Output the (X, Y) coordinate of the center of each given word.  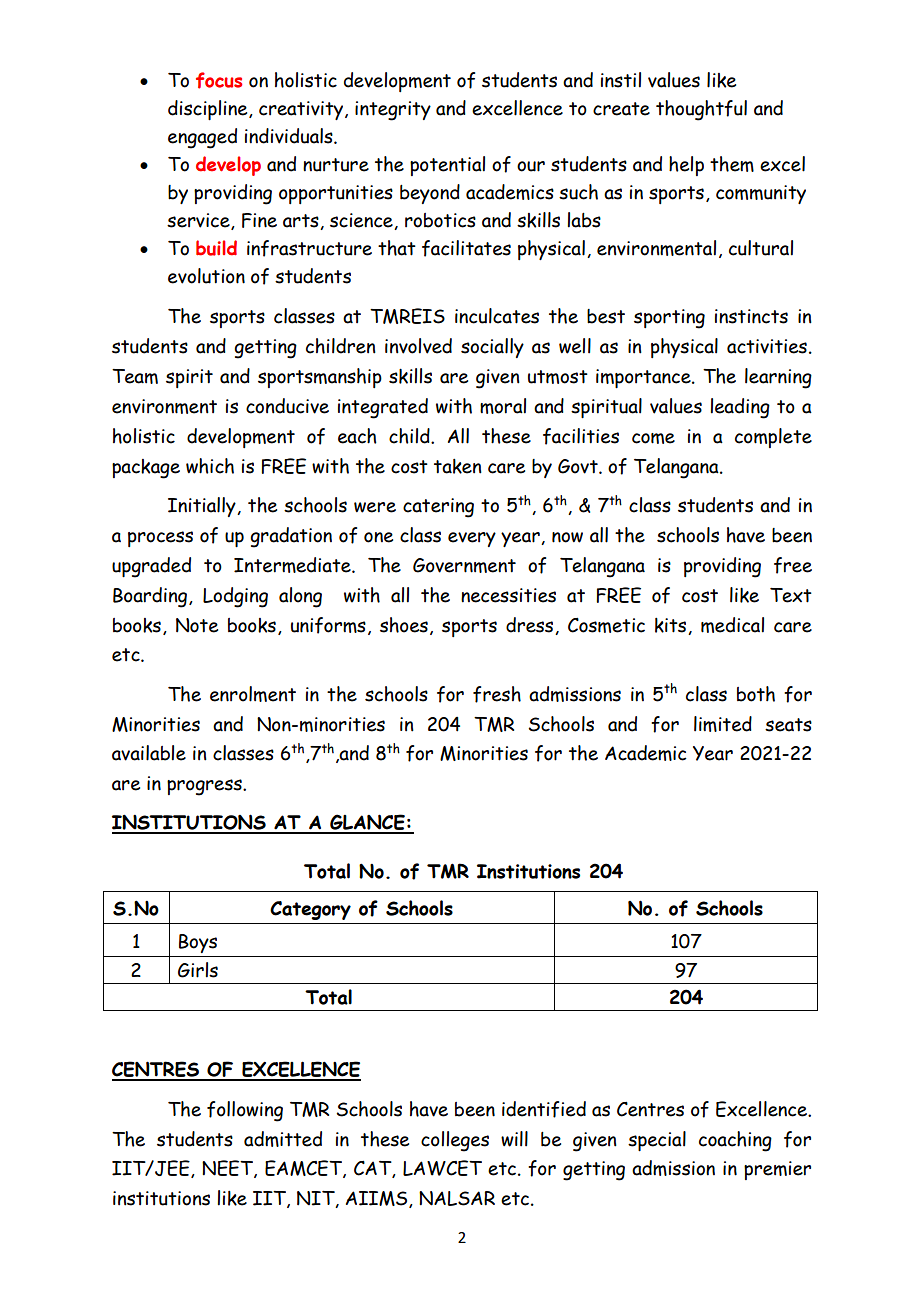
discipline (209, 110)
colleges (455, 1141)
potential (447, 166)
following (245, 1111)
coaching (735, 1141)
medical (732, 625)
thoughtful (701, 110)
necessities (508, 595)
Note (197, 625)
